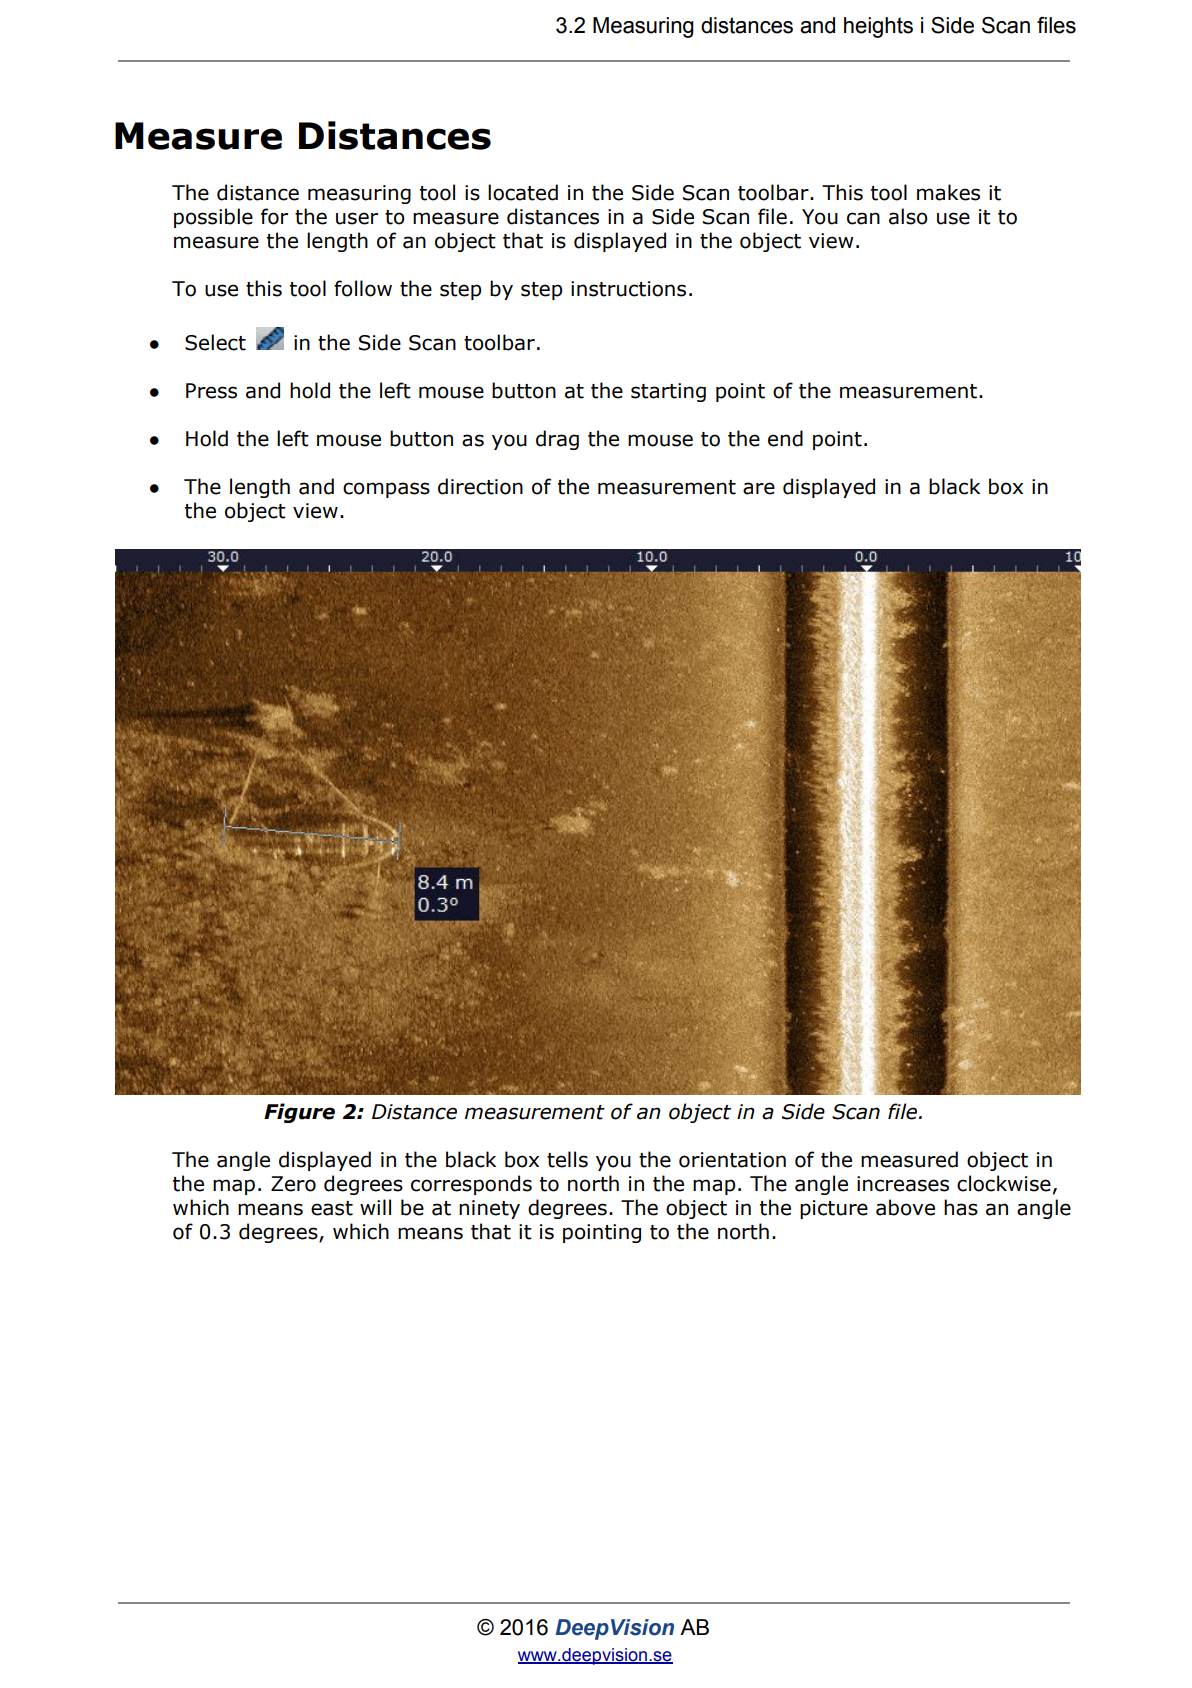 The image size is (1192, 1688). What do you see at coordinates (293, 1184) in the screenshot?
I see `Zero` at bounding box center [293, 1184].
